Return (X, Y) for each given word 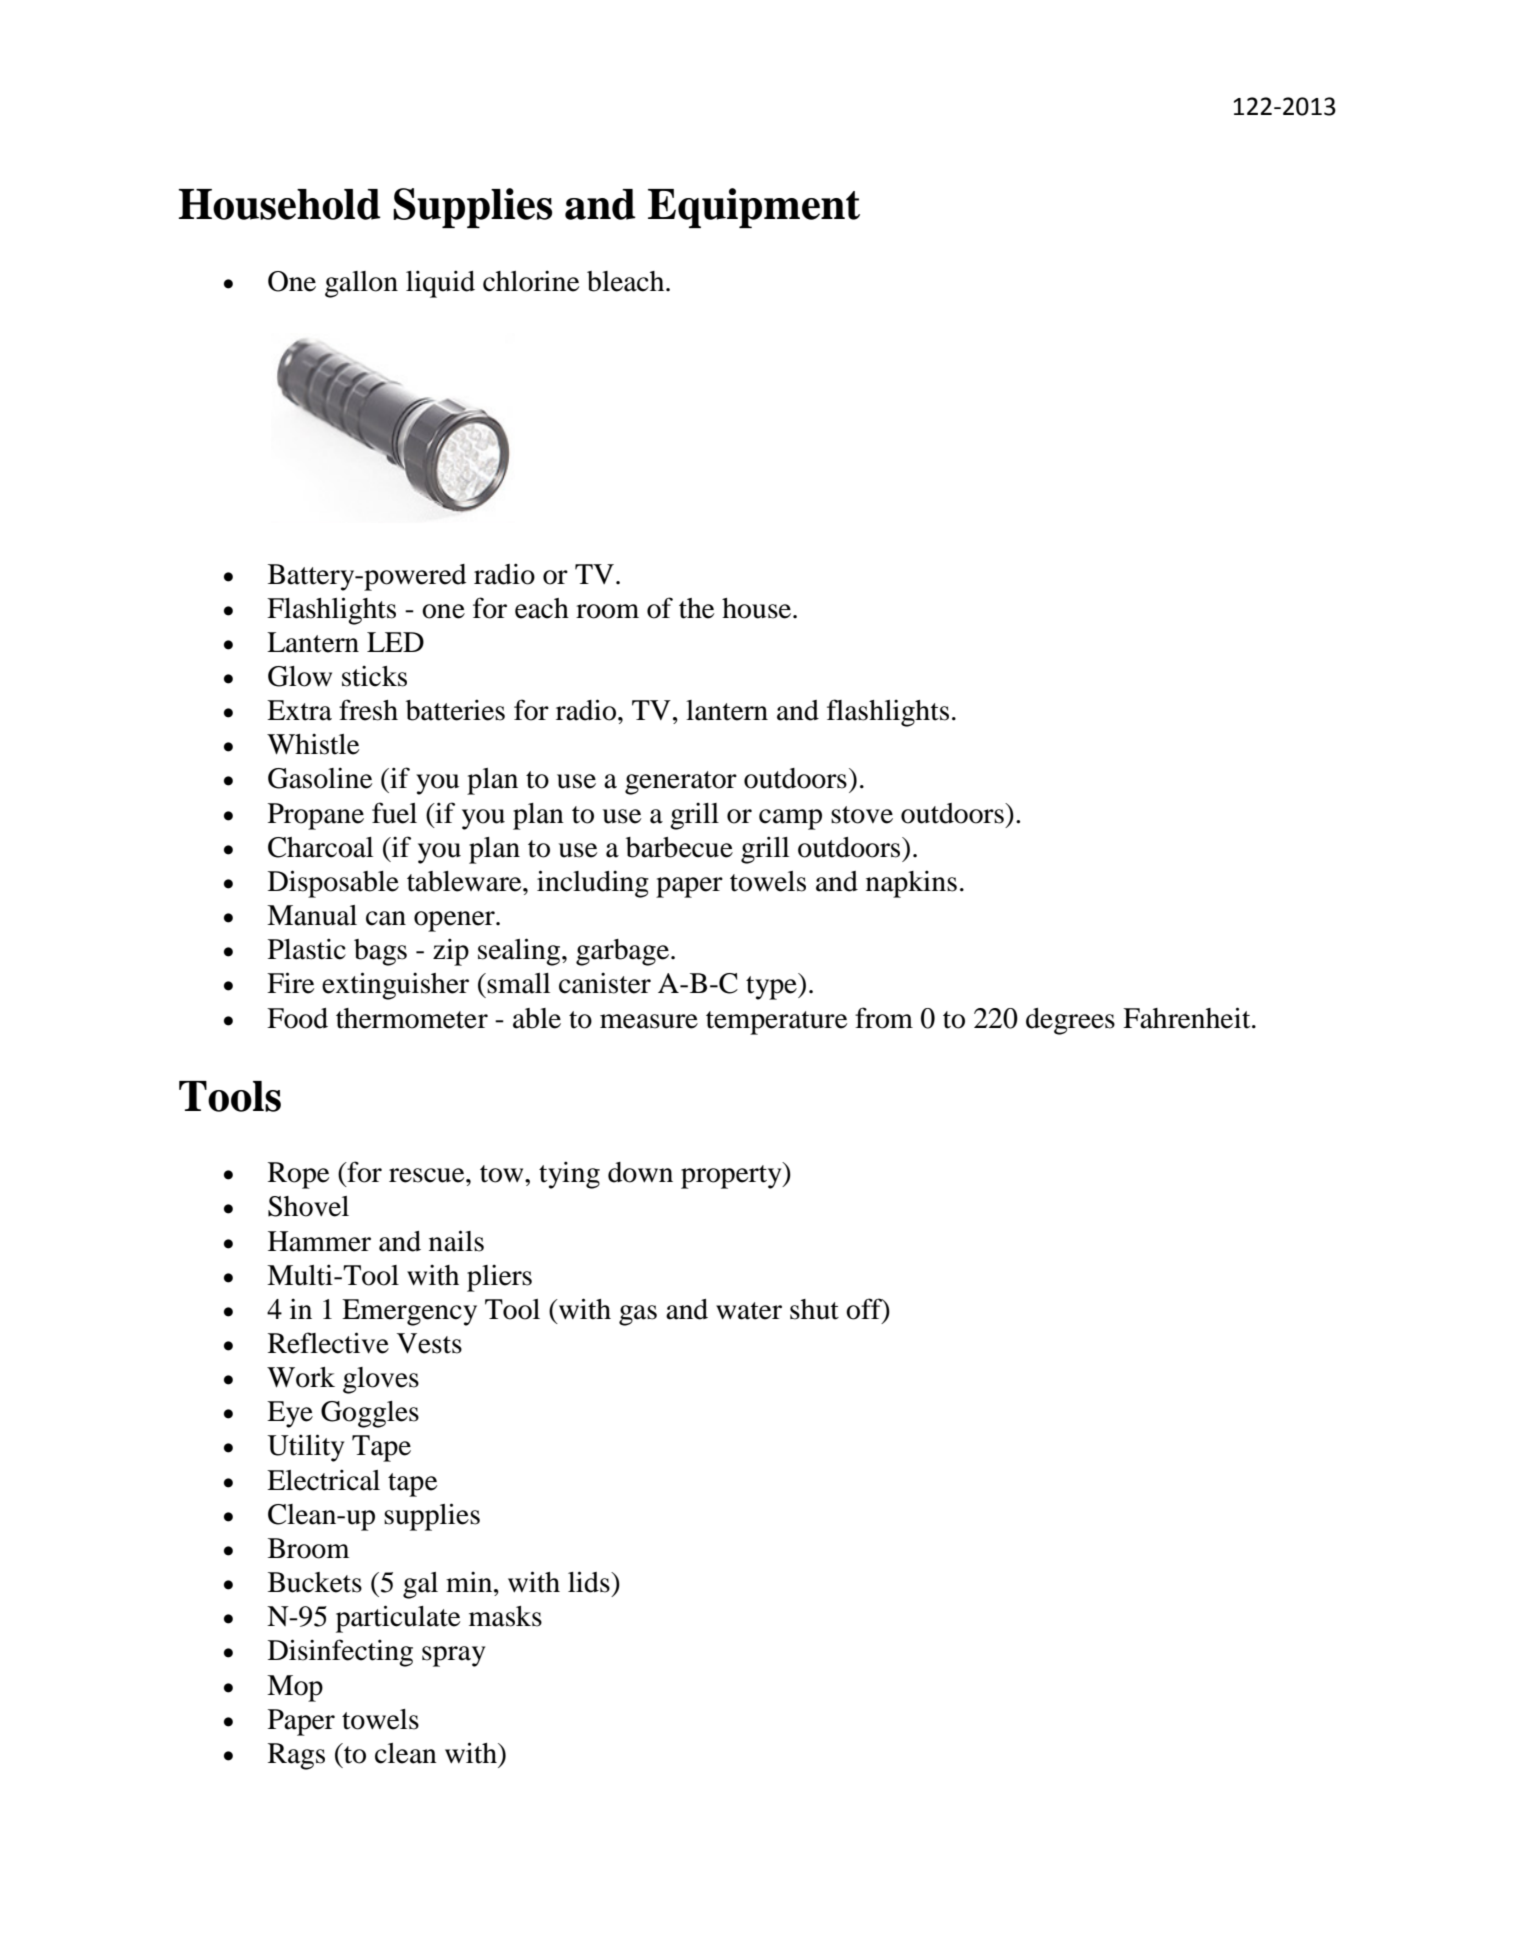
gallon (361, 284)
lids (590, 1582)
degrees (1070, 1021)
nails (456, 1241)
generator (681, 783)
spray (453, 1656)
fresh (368, 710)
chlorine (531, 281)
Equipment (754, 208)
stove (862, 815)
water (749, 1311)
